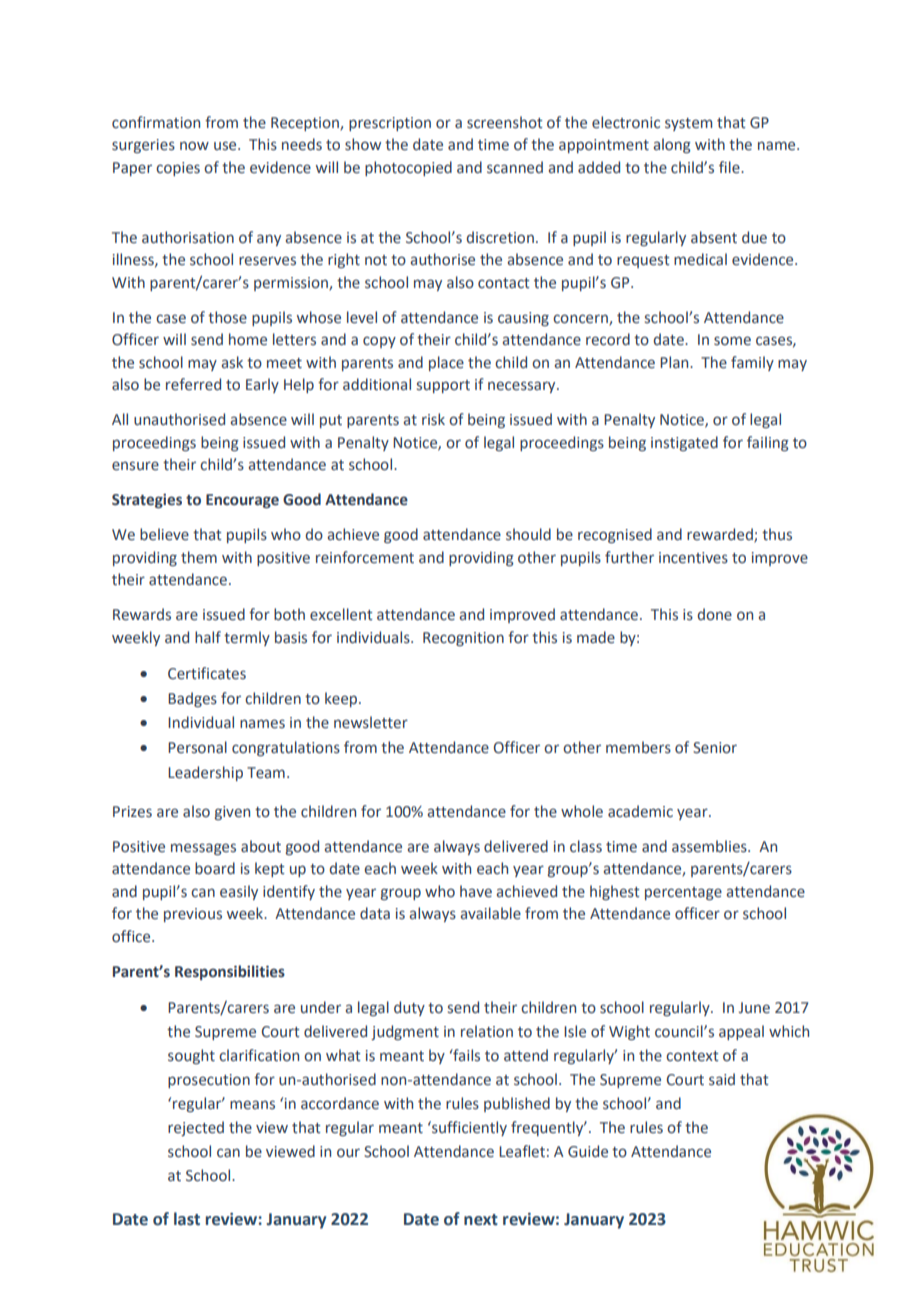  What do you see at coordinates (710, 846) in the document?
I see `assemblies` at bounding box center [710, 846].
